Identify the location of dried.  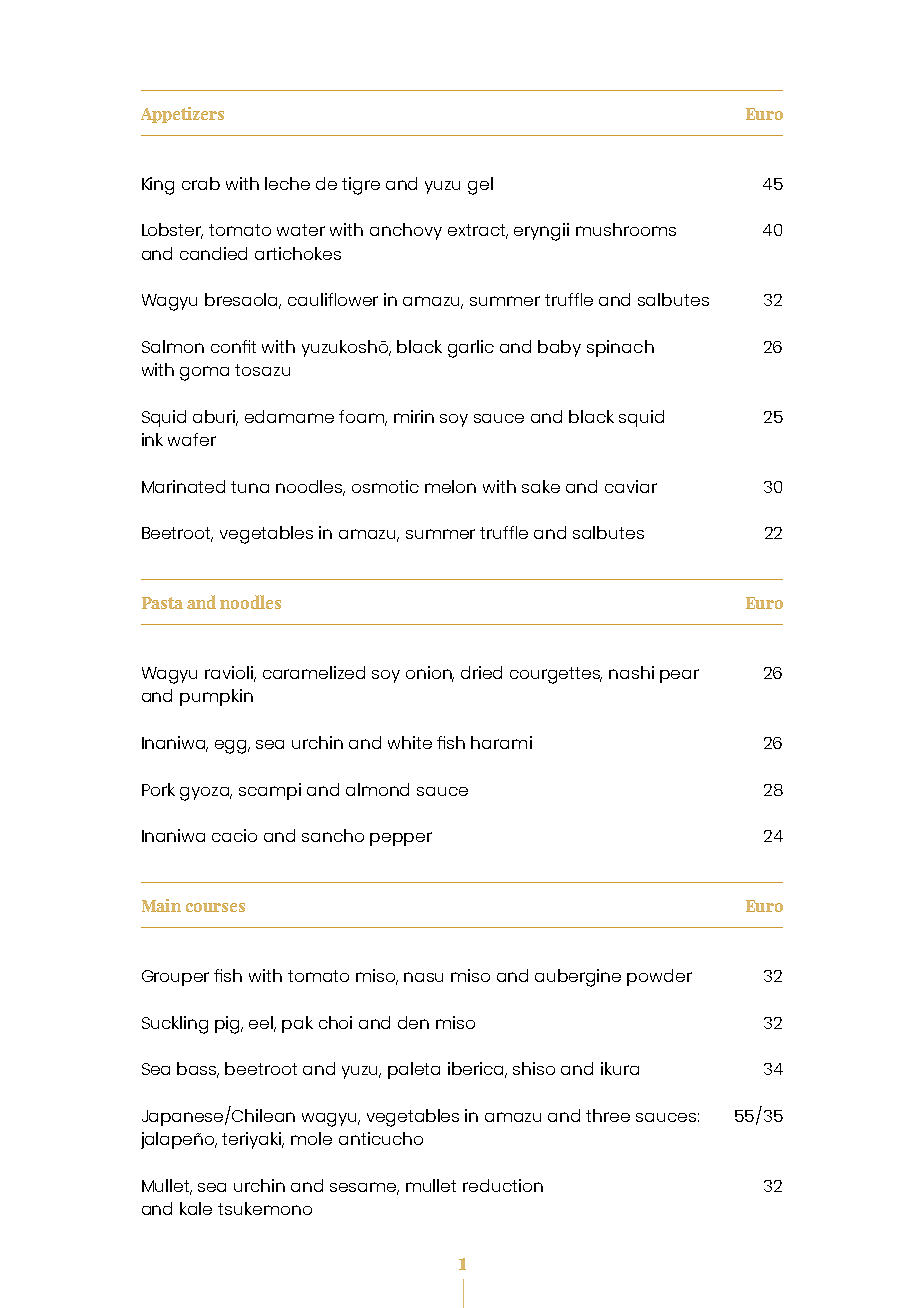
(481, 672).
